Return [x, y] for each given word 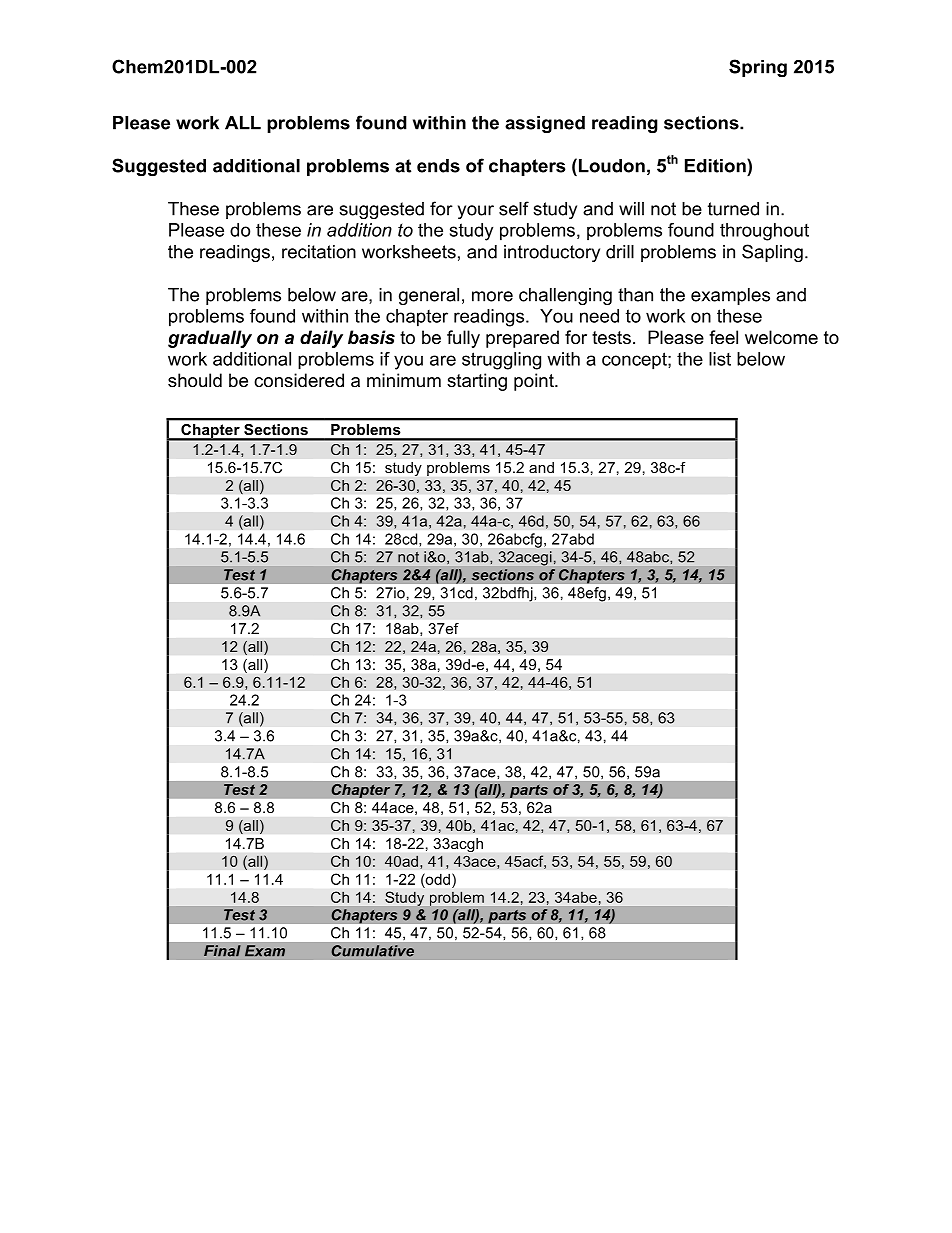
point [535, 382]
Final [222, 951]
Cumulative [372, 951]
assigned [545, 124]
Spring [758, 68]
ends [438, 166]
